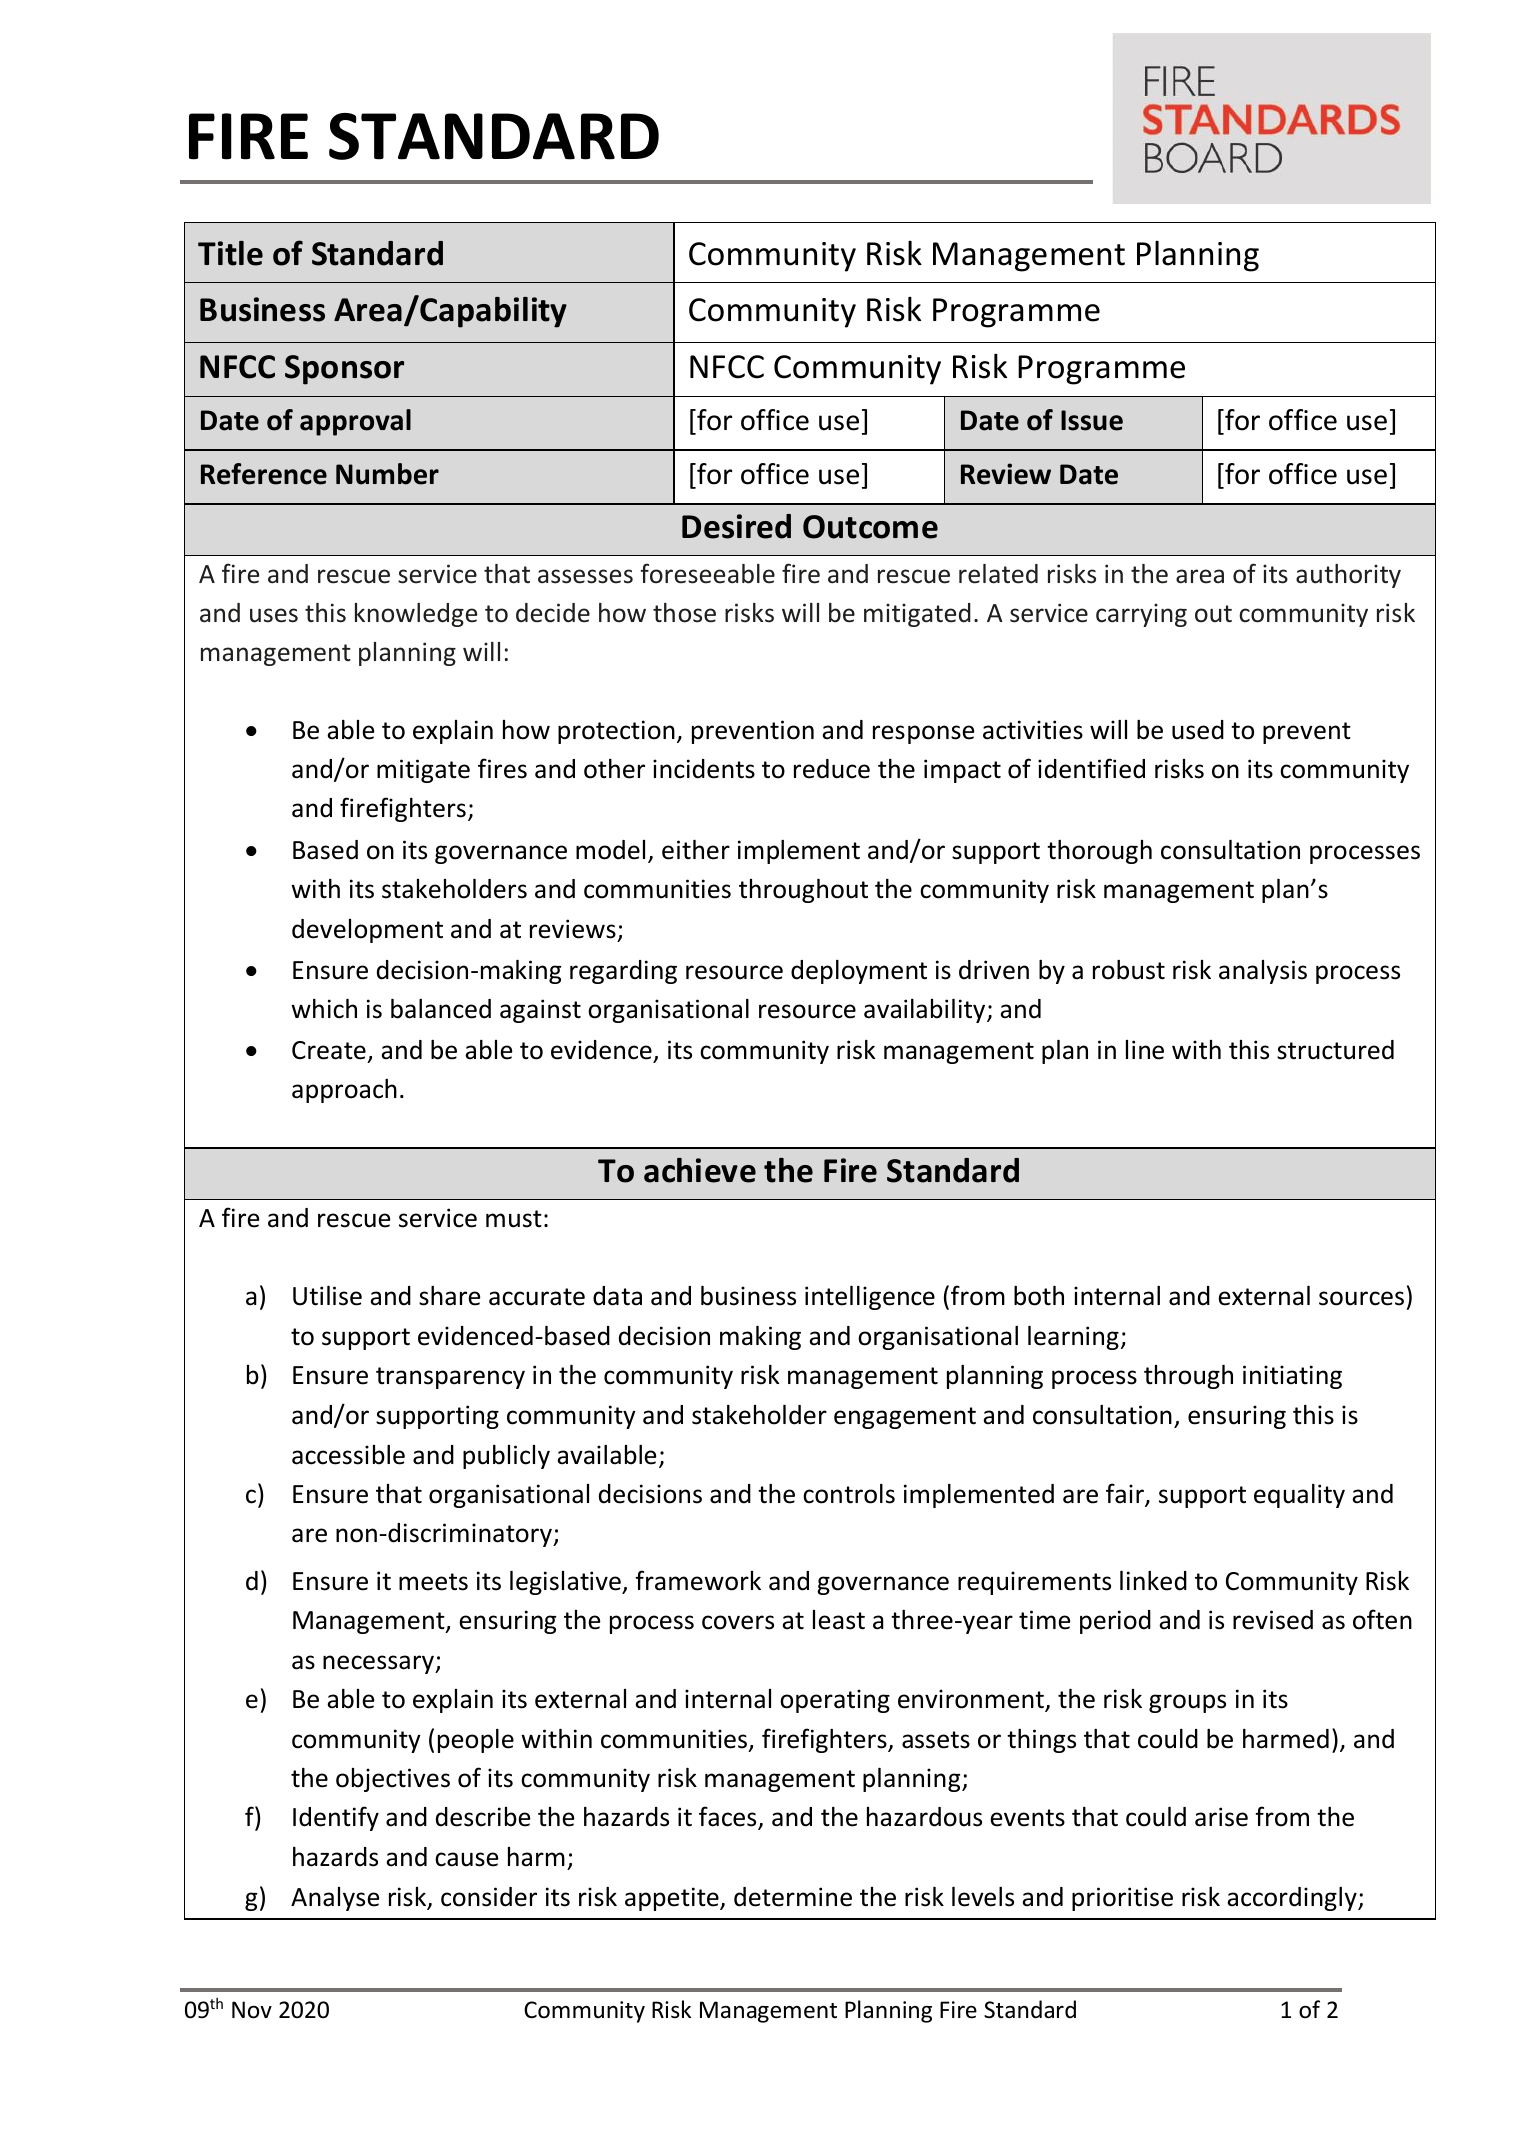  What do you see at coordinates (870, 527) in the screenshot?
I see `Outcome` at bounding box center [870, 527].
